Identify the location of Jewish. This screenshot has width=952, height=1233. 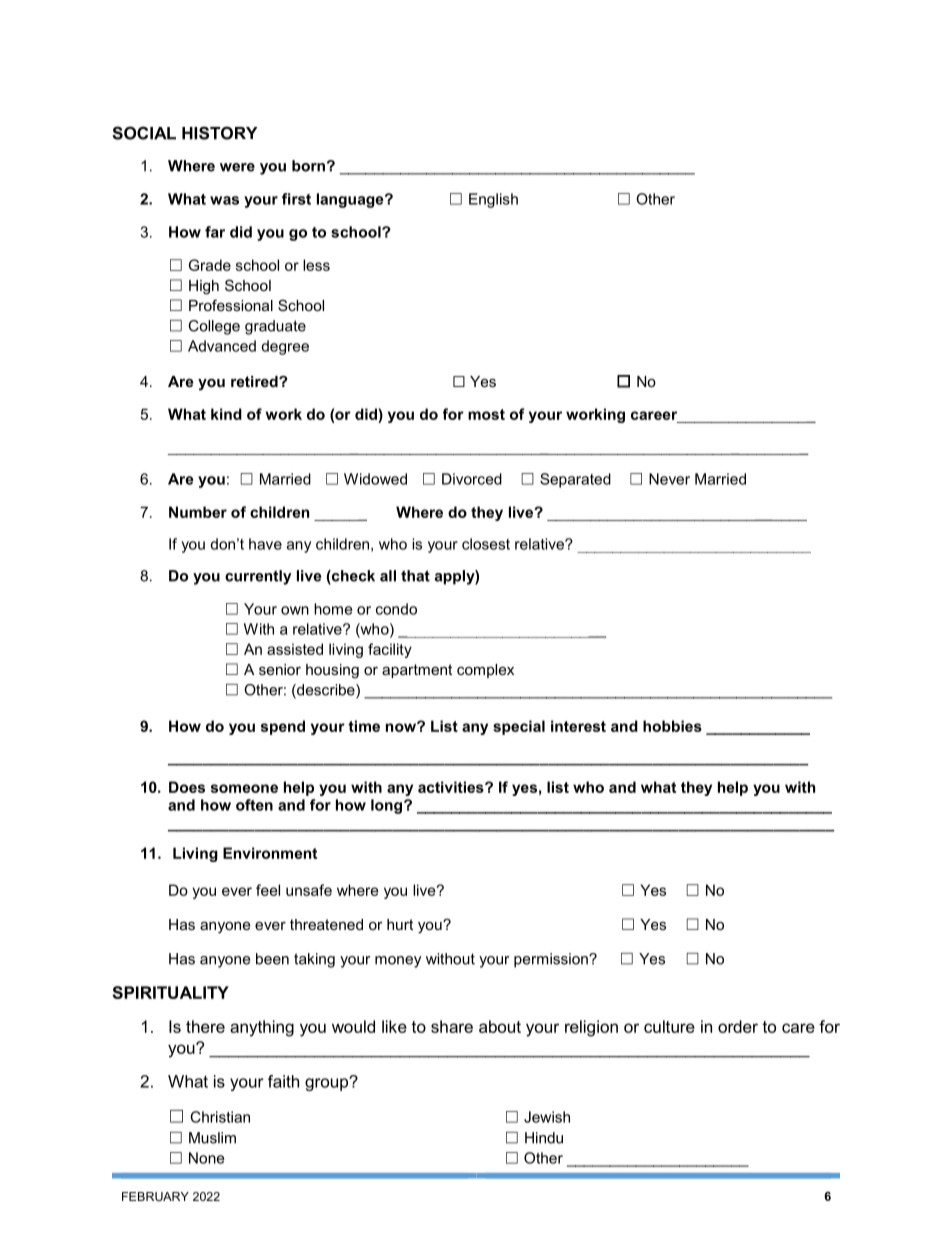
(547, 1117).
